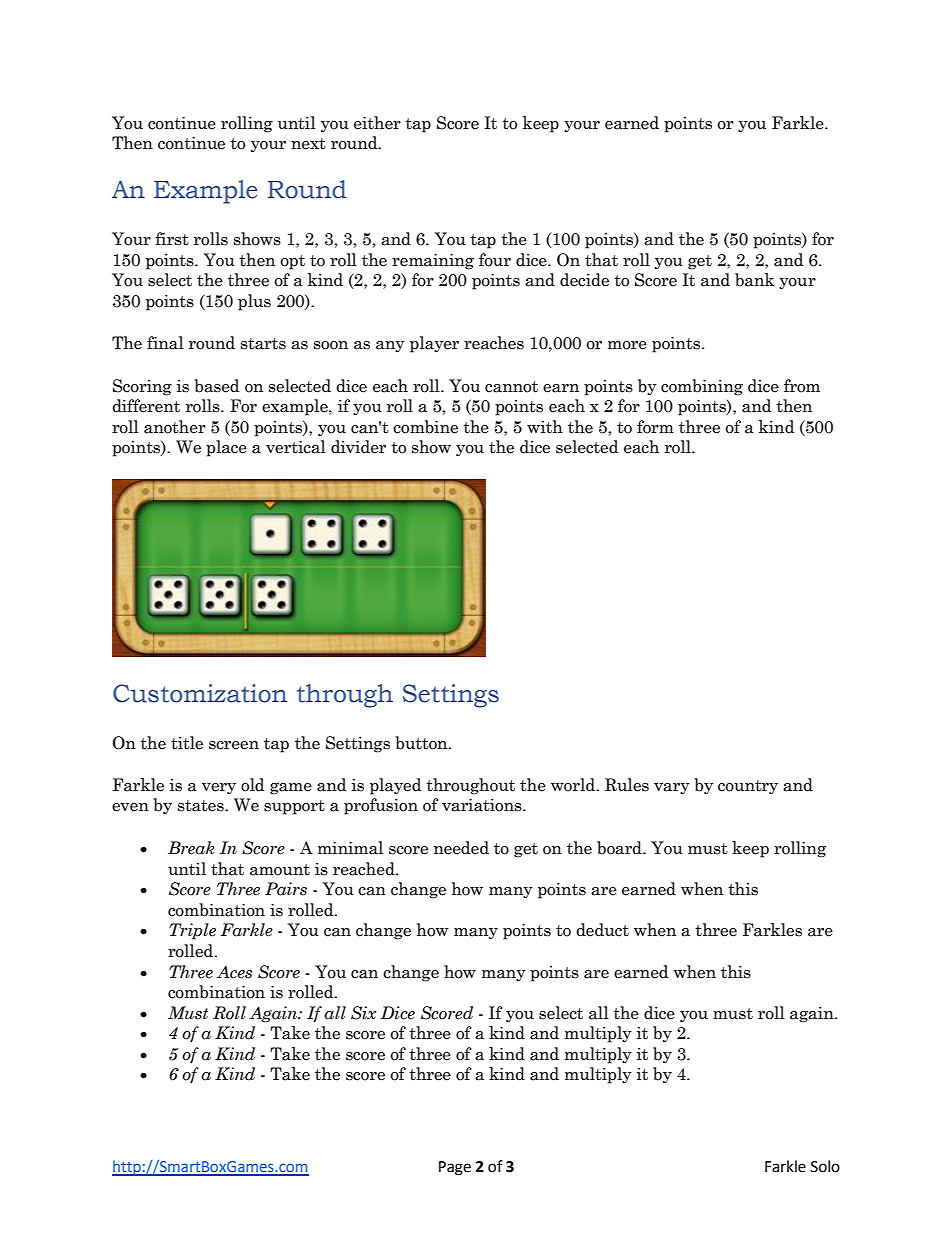  I want to click on Solo, so click(825, 1166).
